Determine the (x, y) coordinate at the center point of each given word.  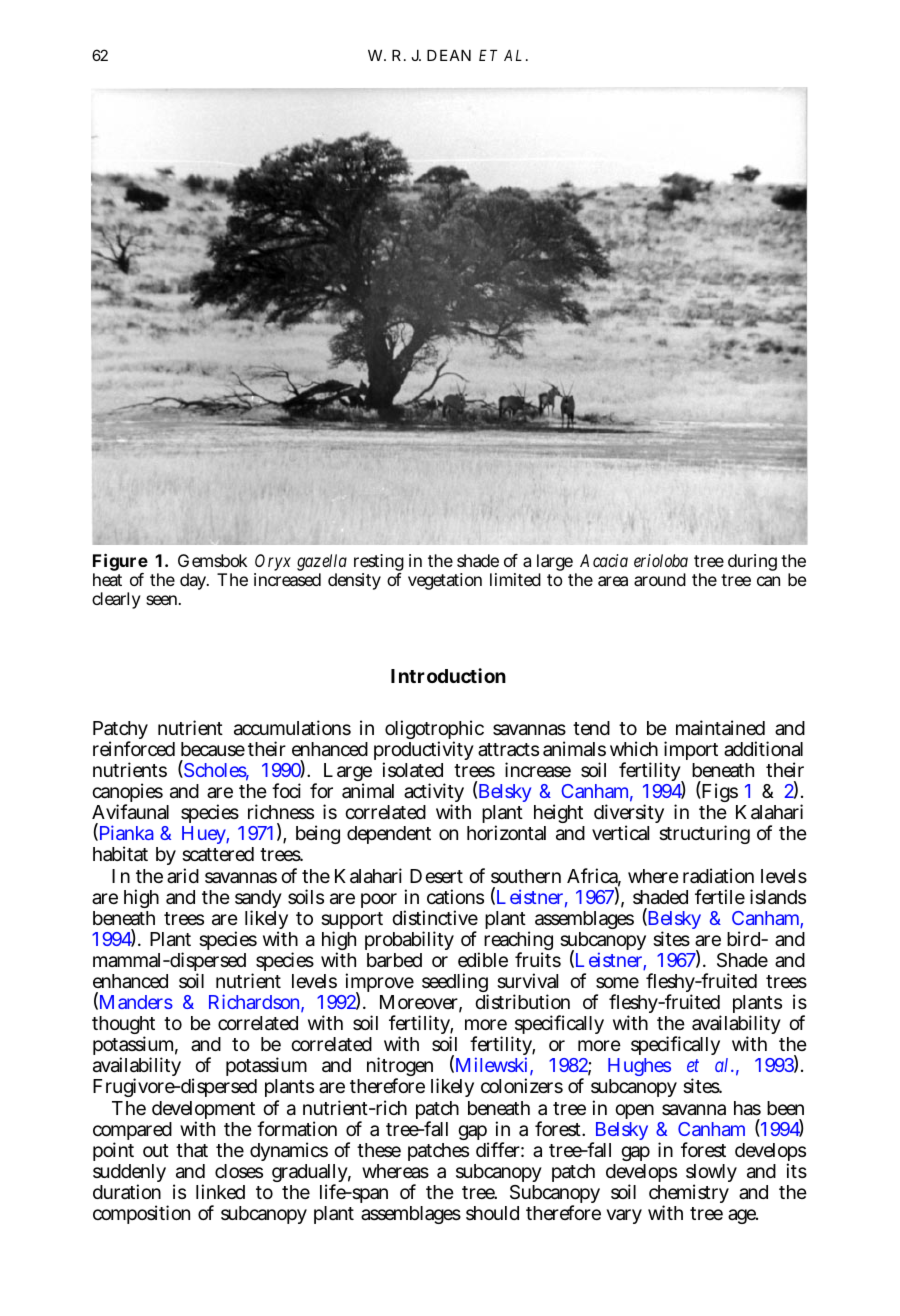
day (194, 581)
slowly (711, 1175)
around (660, 579)
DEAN (449, 55)
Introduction (448, 675)
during (752, 562)
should (492, 1213)
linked (220, 1191)
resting (379, 564)
